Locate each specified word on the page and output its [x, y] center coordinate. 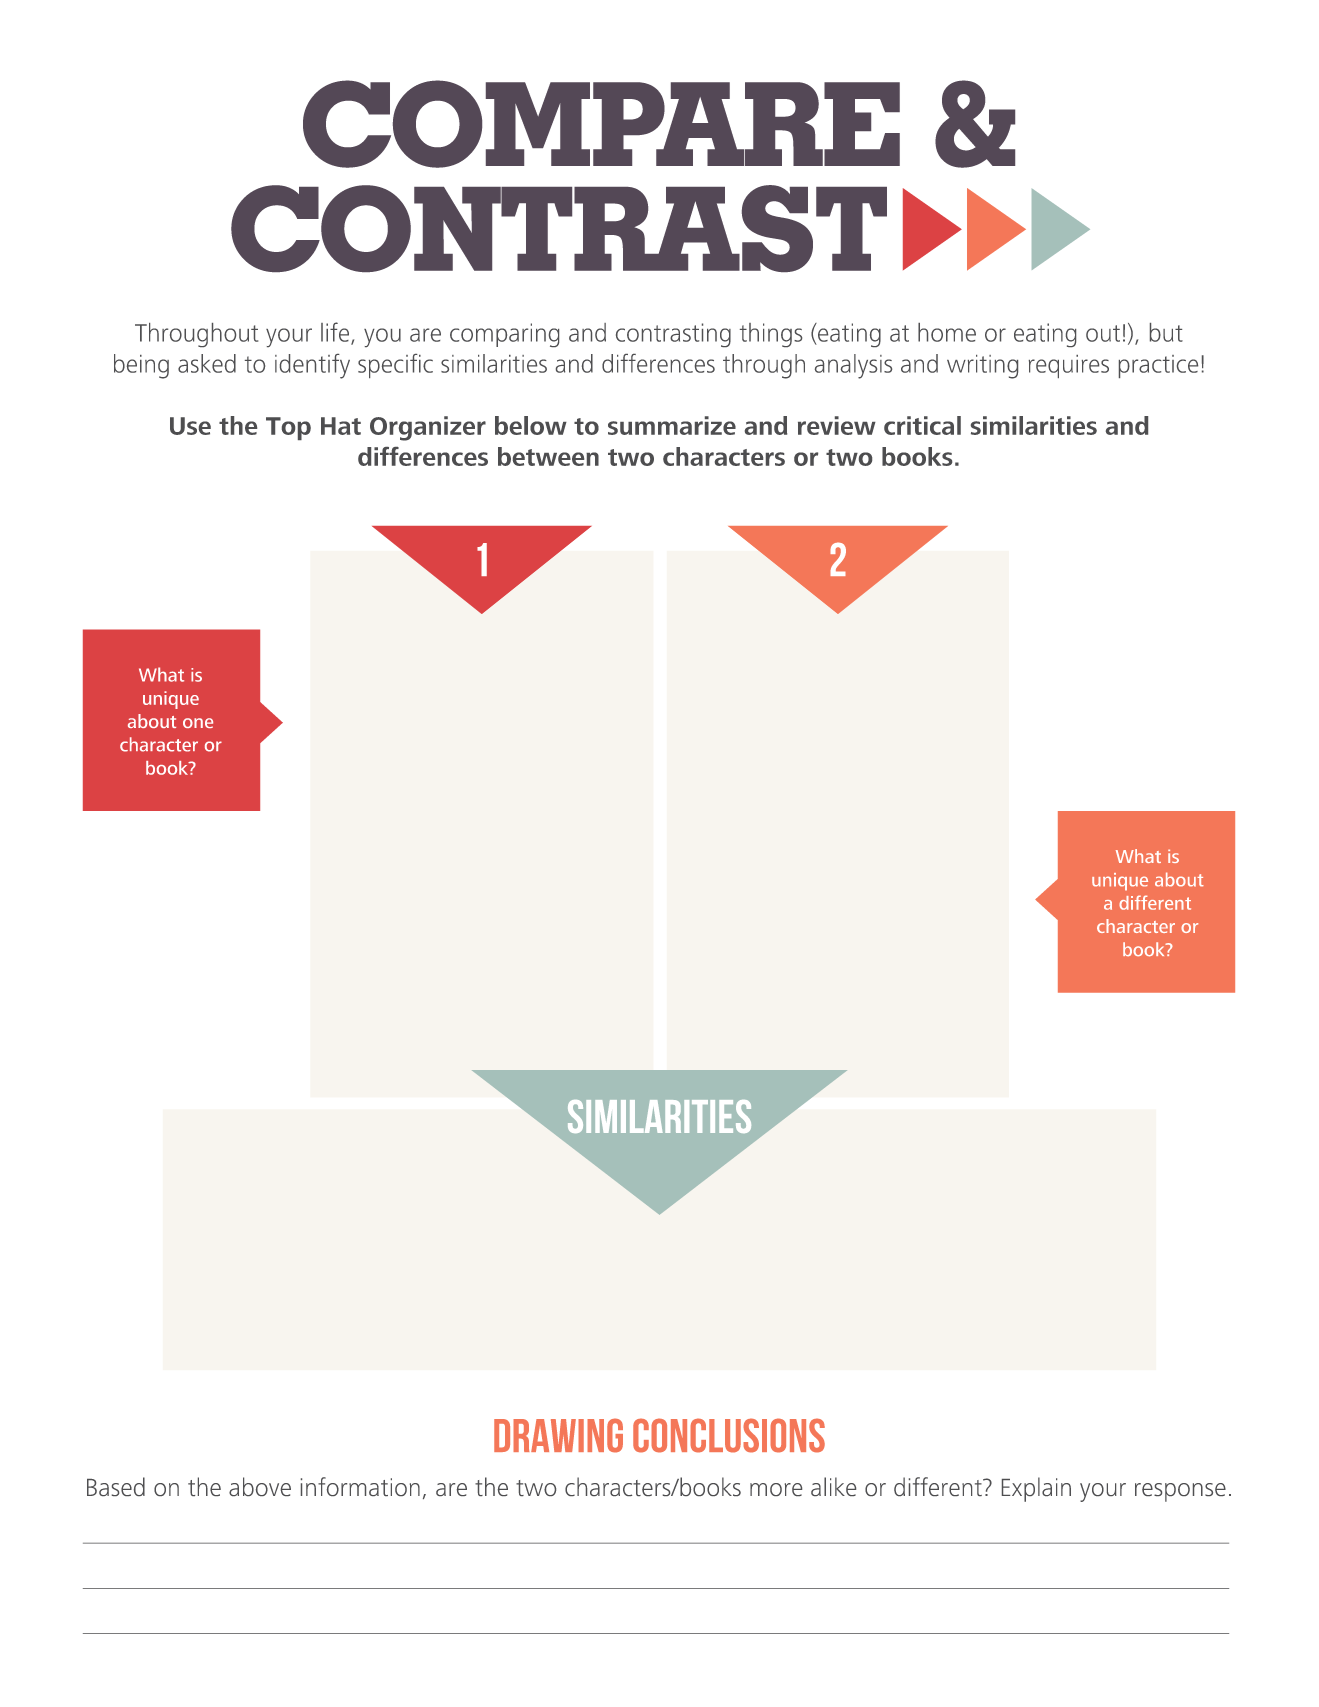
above [260, 1486]
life [336, 333]
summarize [672, 425]
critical [922, 425]
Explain [1036, 1489]
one [198, 723]
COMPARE [601, 124]
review [837, 425]
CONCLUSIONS [729, 1435]
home [947, 332]
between [548, 456]
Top [288, 428]
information [360, 1486]
